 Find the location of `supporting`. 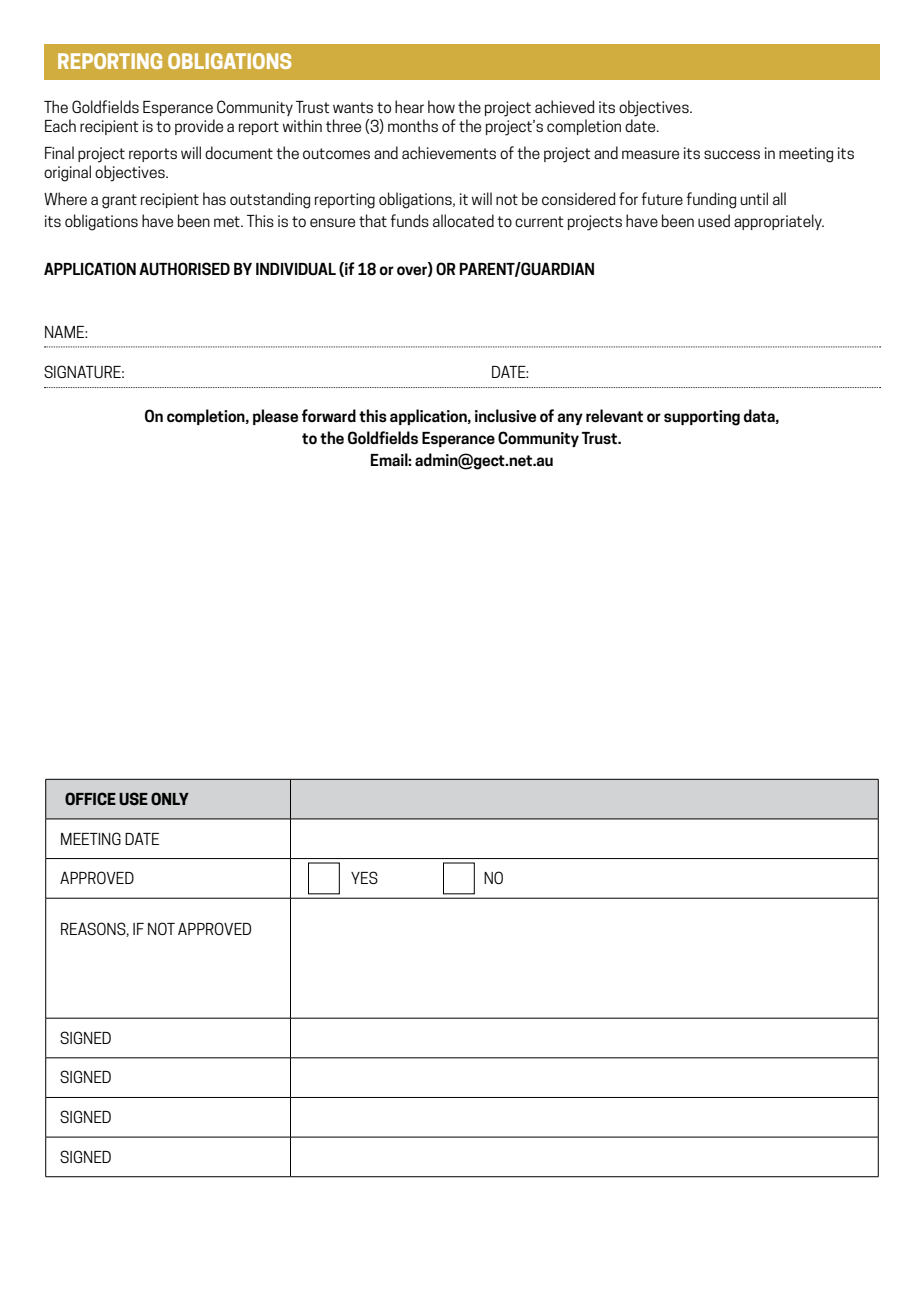

supporting is located at coordinates (702, 418).
